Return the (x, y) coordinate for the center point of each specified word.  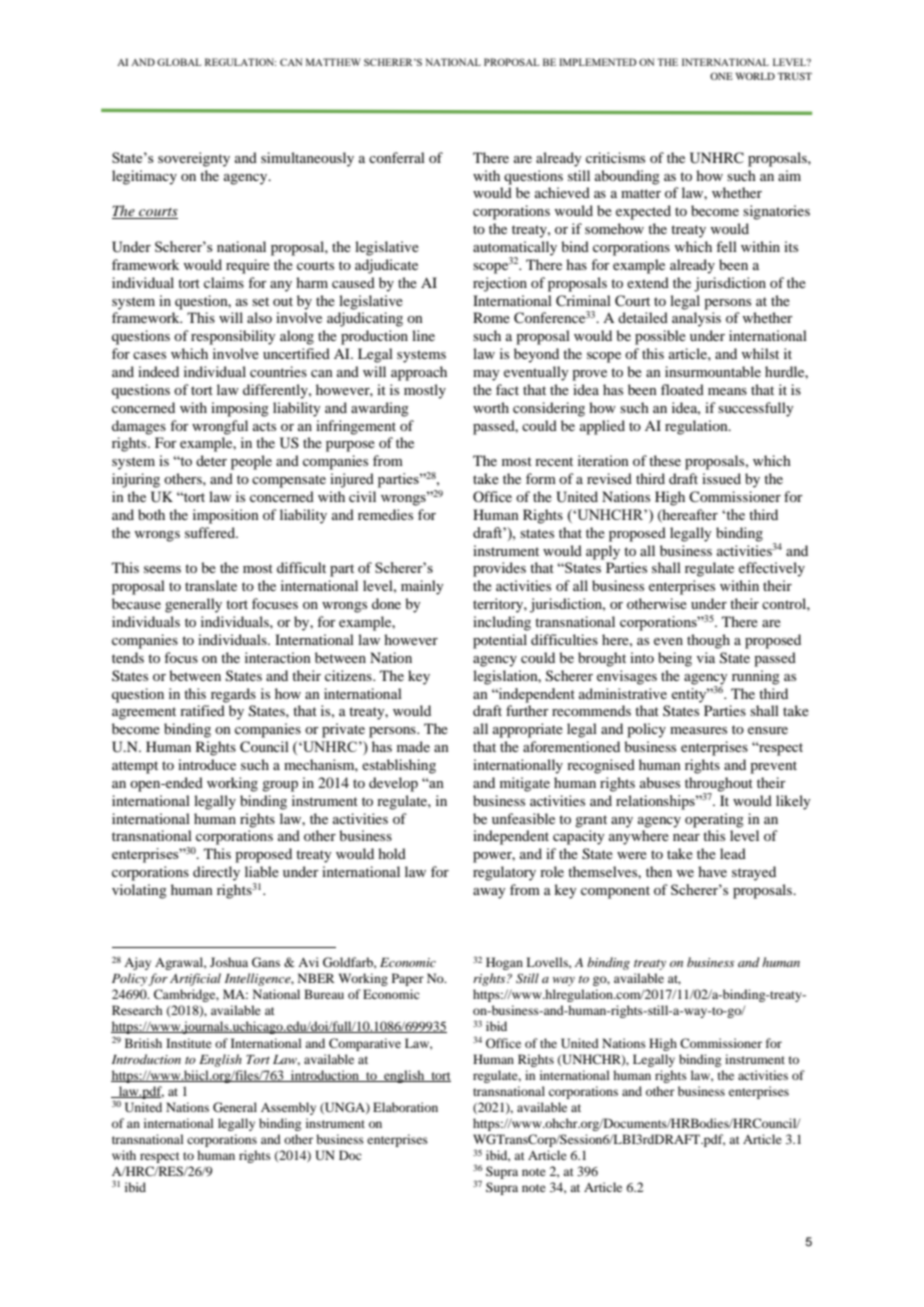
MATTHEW (333, 62)
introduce (207, 764)
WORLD (755, 76)
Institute (189, 1043)
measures (698, 730)
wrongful (220, 427)
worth (491, 407)
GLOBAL (179, 62)
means (727, 391)
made (413, 746)
